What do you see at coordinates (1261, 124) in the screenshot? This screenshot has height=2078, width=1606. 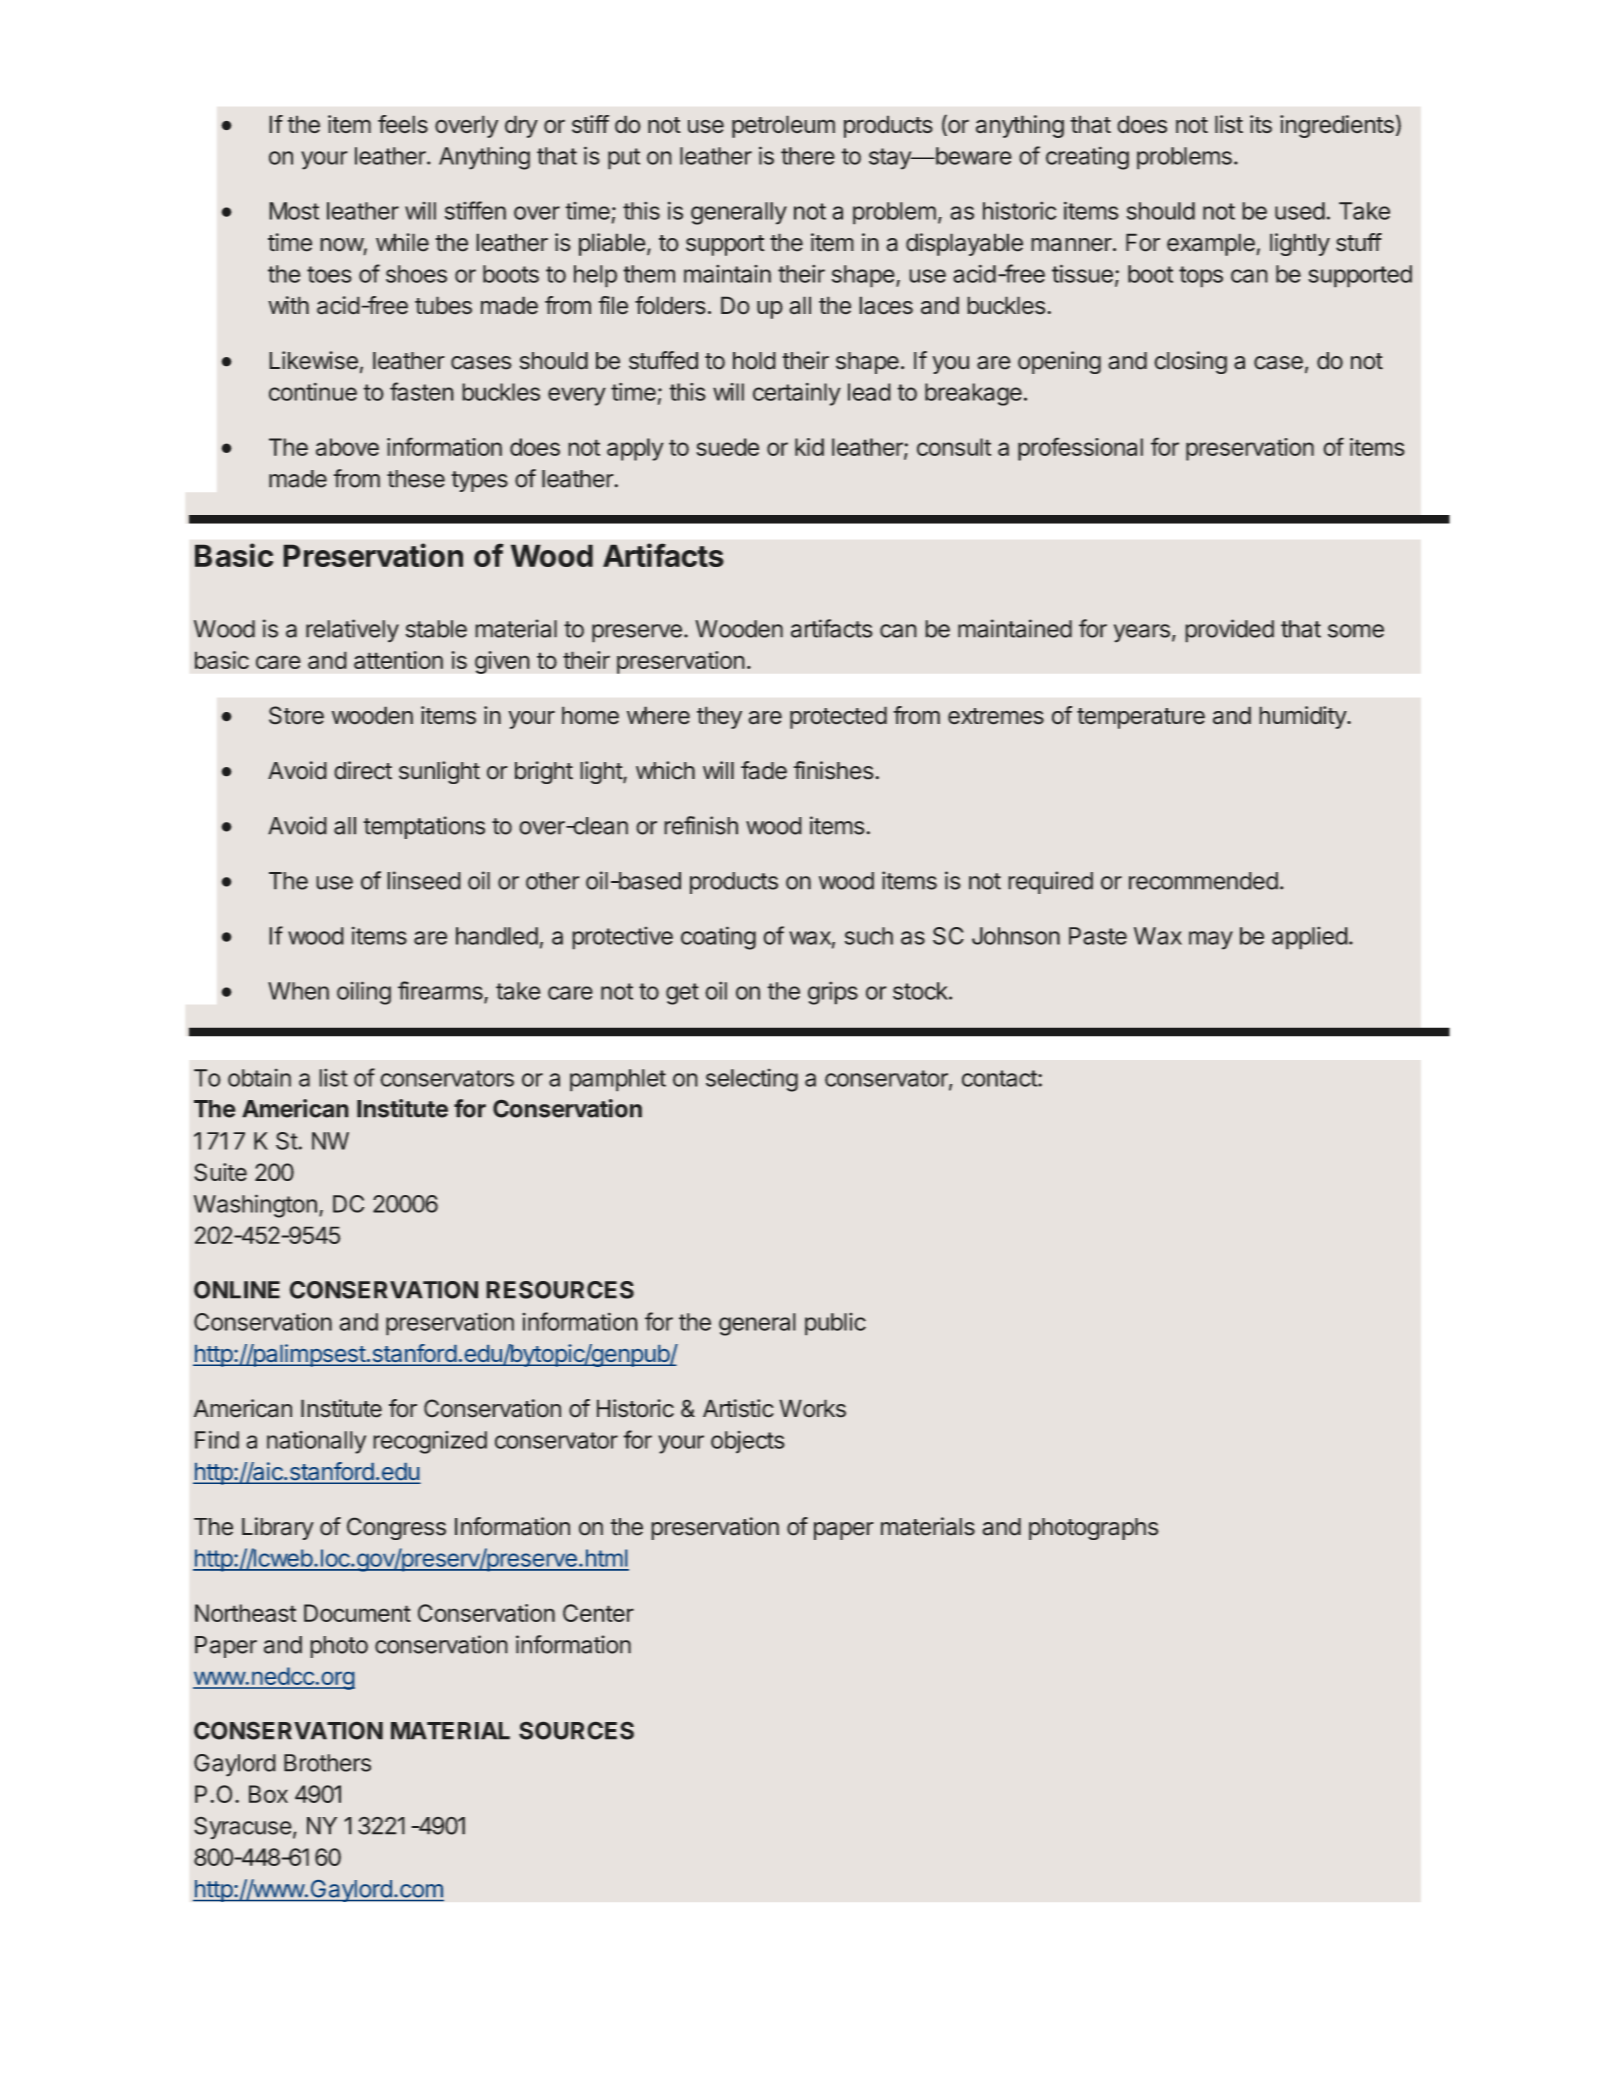 I see `its` at bounding box center [1261, 124].
